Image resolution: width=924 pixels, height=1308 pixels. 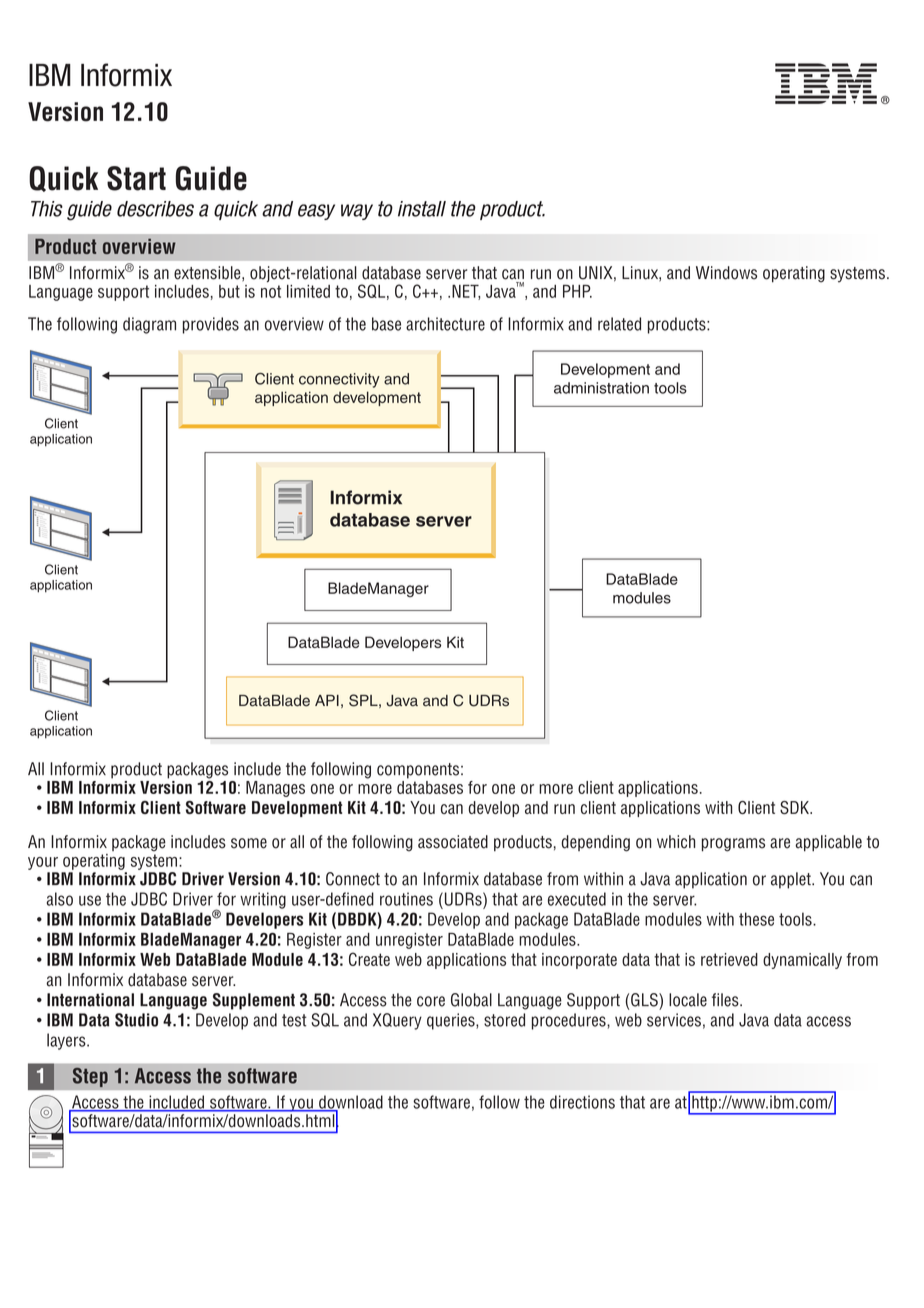 I want to click on Windows, so click(x=726, y=273).
